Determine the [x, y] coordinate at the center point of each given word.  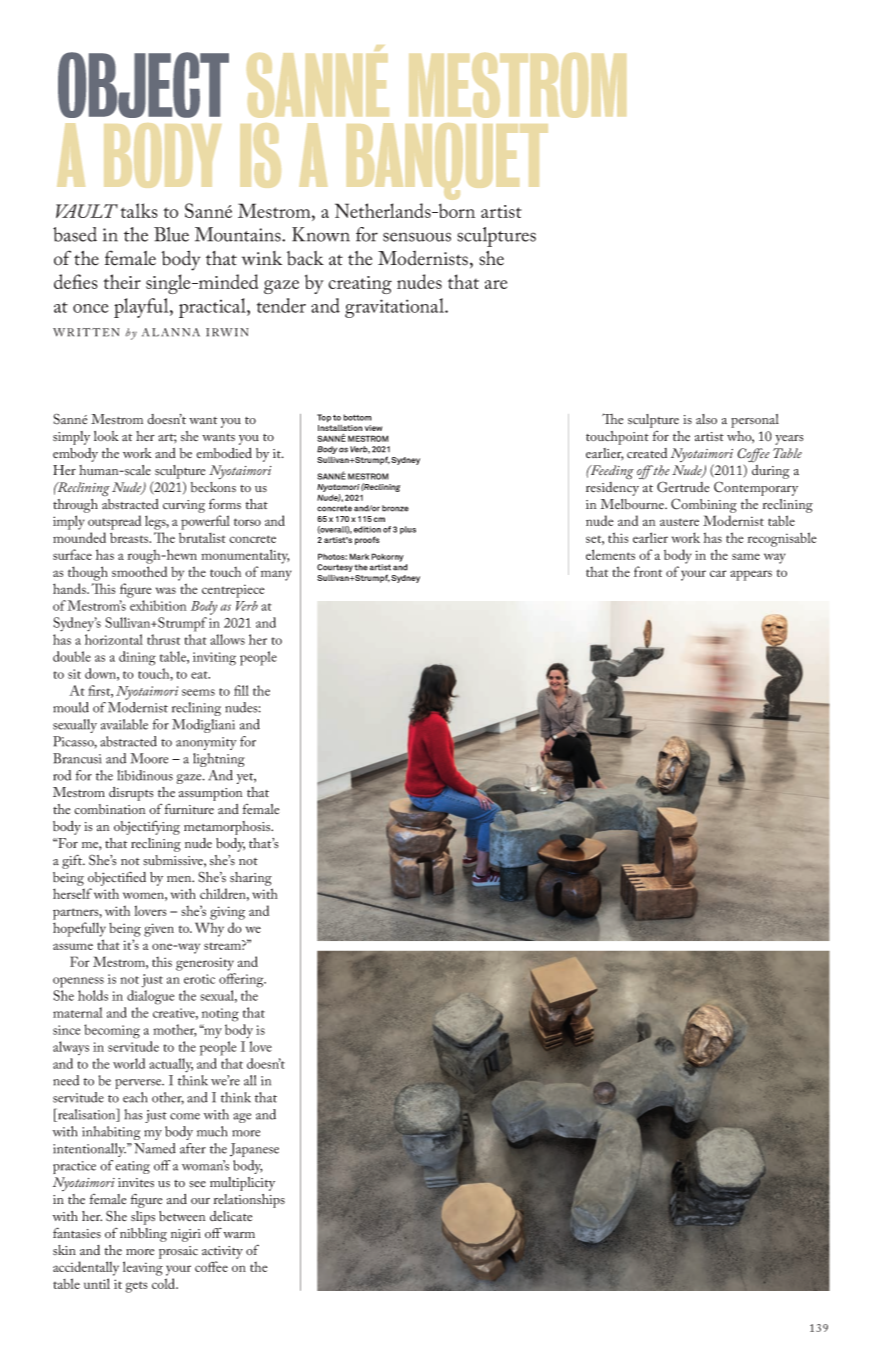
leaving [143, 1268]
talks [139, 210]
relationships [249, 1201]
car [718, 573]
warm [239, 1235]
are [496, 284]
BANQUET [447, 161]
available [124, 724]
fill [241, 690]
